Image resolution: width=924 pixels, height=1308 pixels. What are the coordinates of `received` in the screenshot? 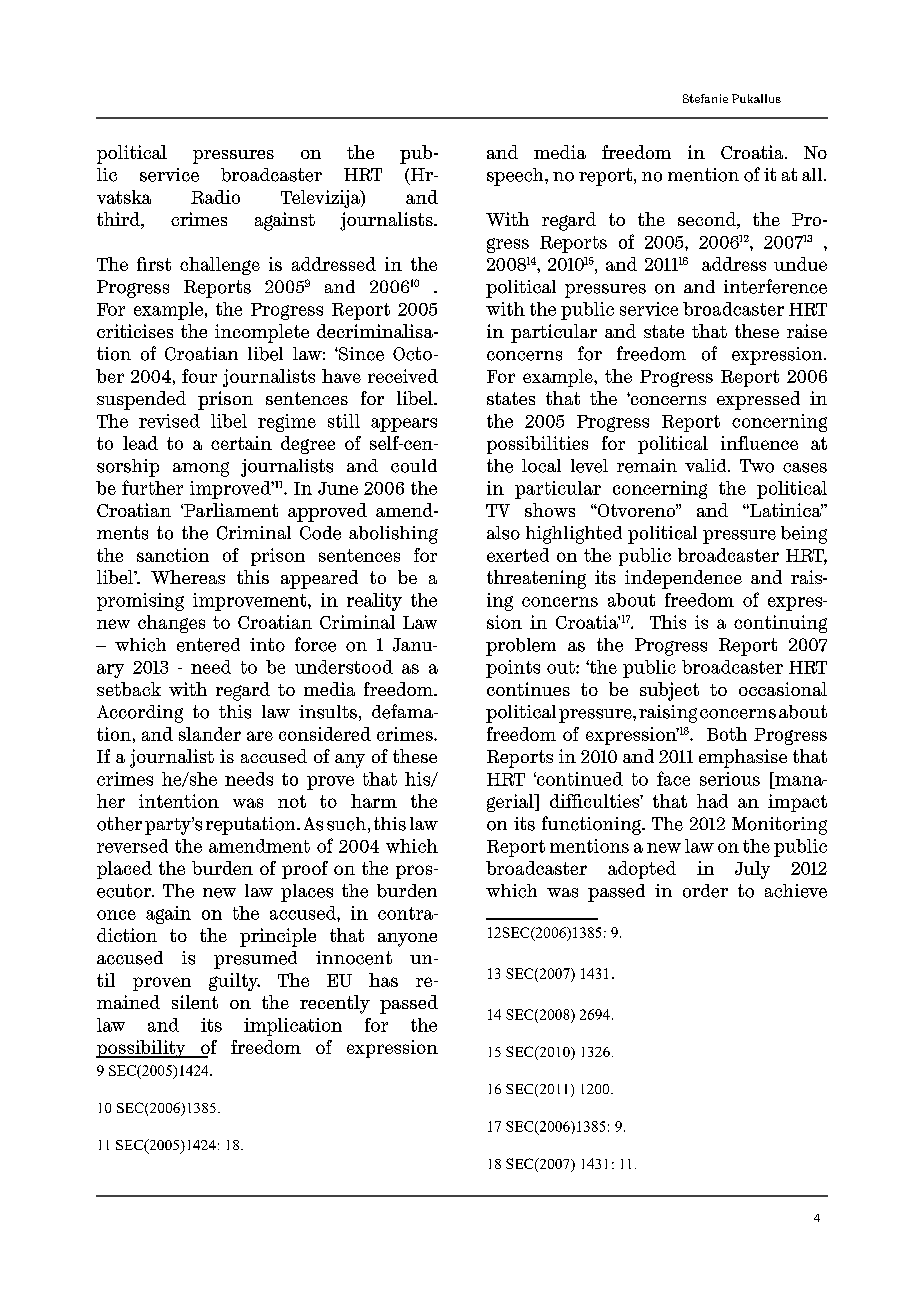 It's located at (403, 376).
